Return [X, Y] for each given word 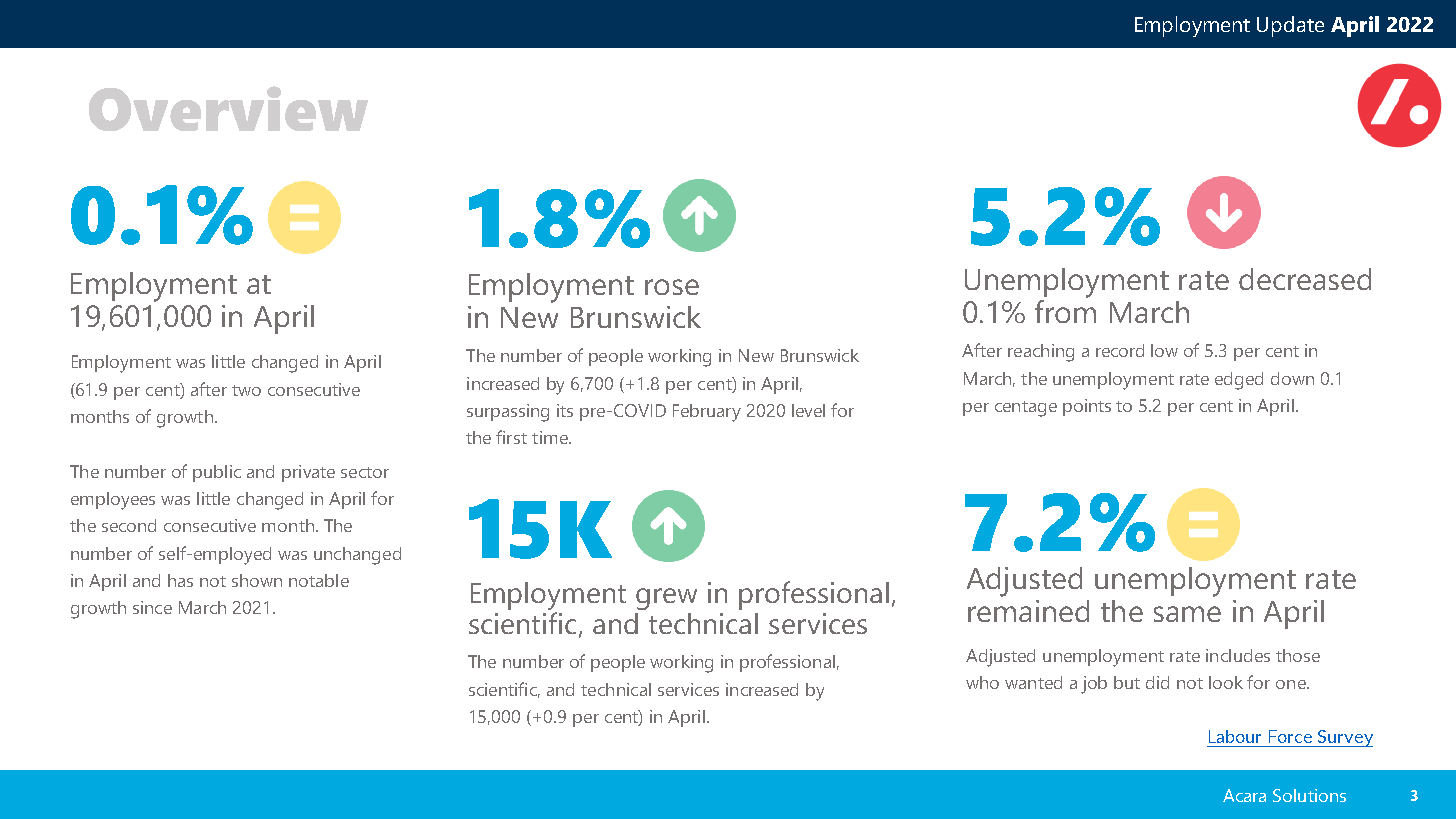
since [152, 607]
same [1187, 614]
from [1065, 310]
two [246, 390]
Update [1290, 26]
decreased [1305, 279]
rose [672, 287]
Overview [228, 108]
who [982, 682]
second [129, 525]
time [551, 437]
